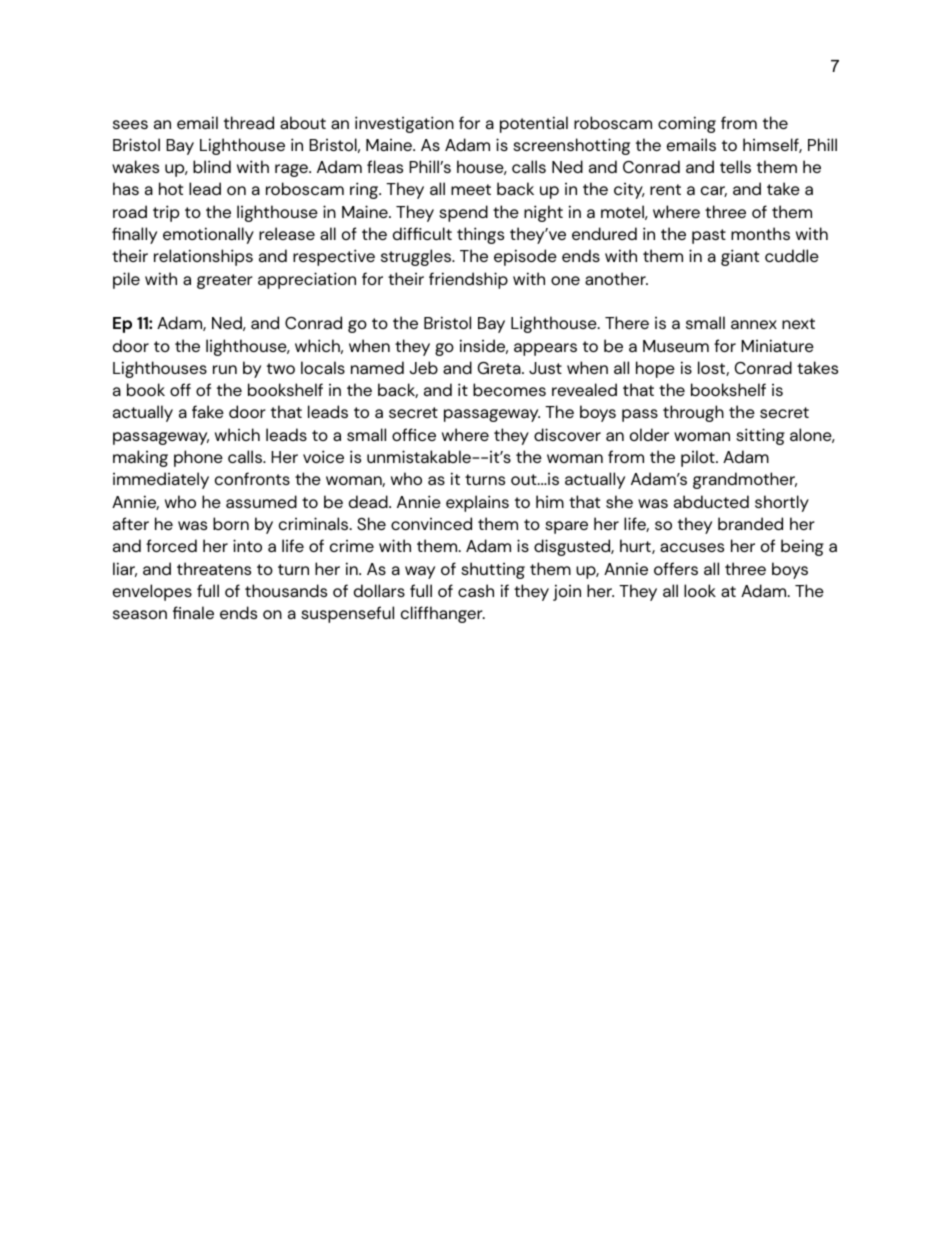  Describe the element at coordinates (193, 612) in the screenshot. I see `finale` at that location.
